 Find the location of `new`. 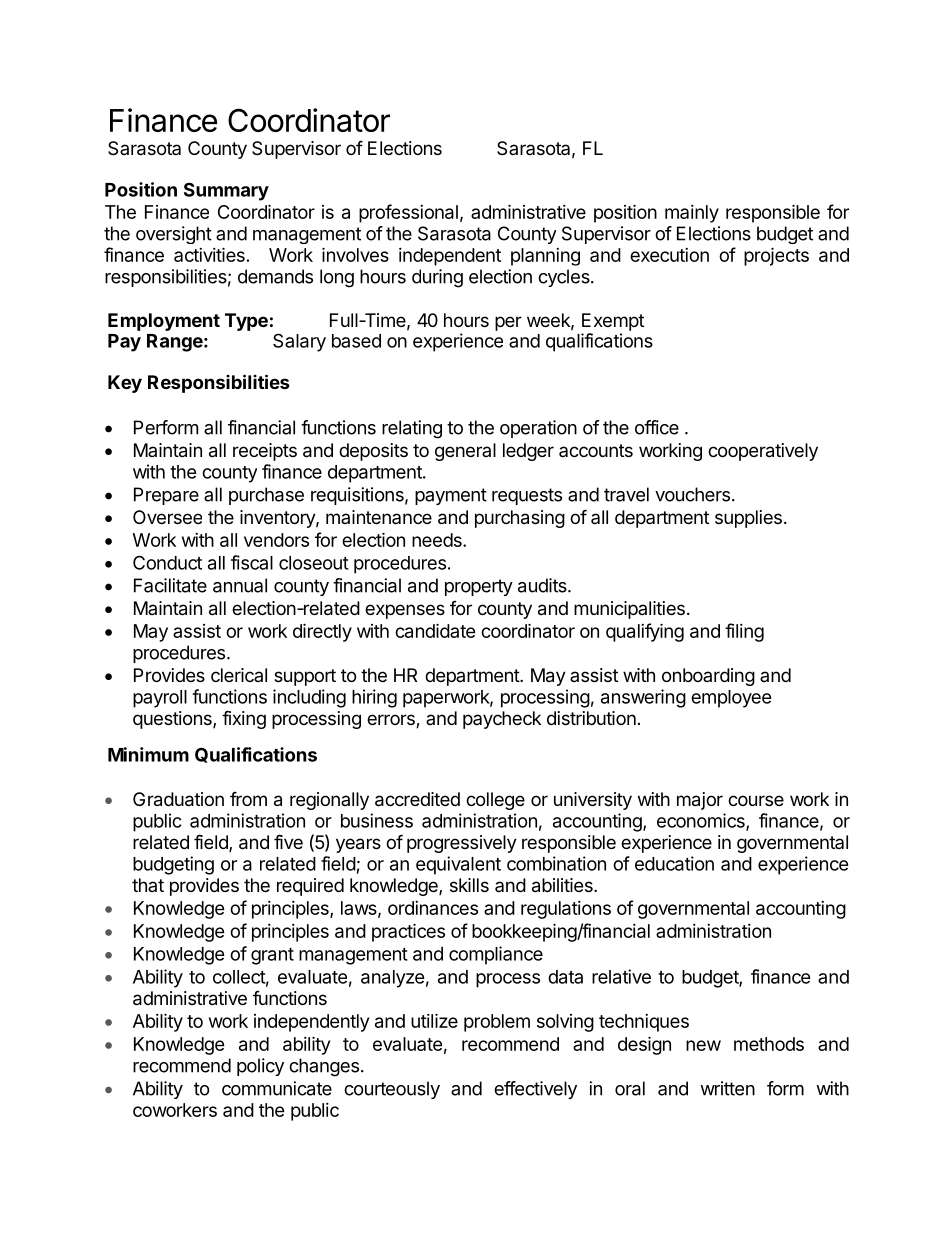

new is located at coordinates (703, 1045).
